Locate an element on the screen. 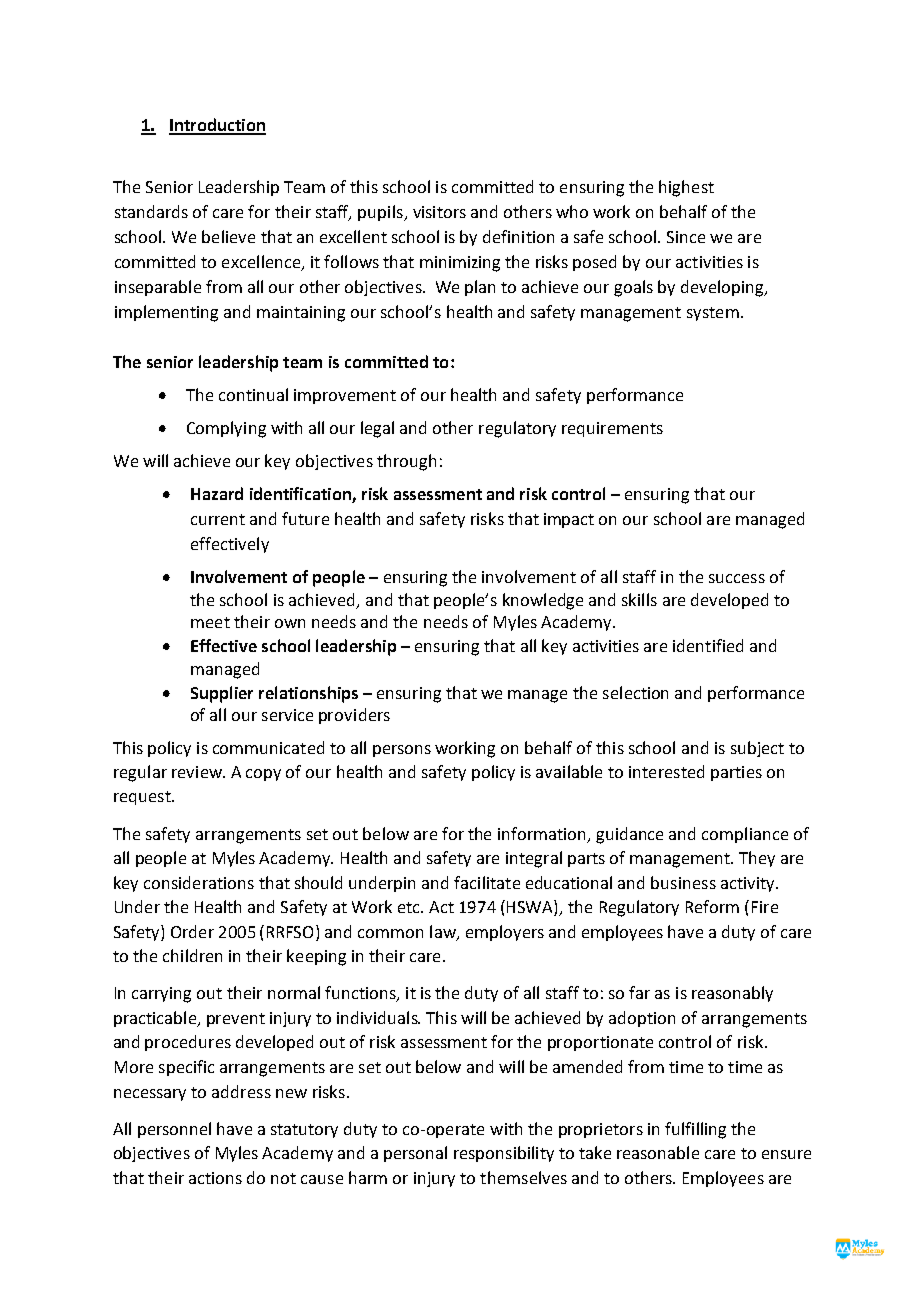 Image resolution: width=924 pixels, height=1308 pixels. highest is located at coordinates (686, 188).
